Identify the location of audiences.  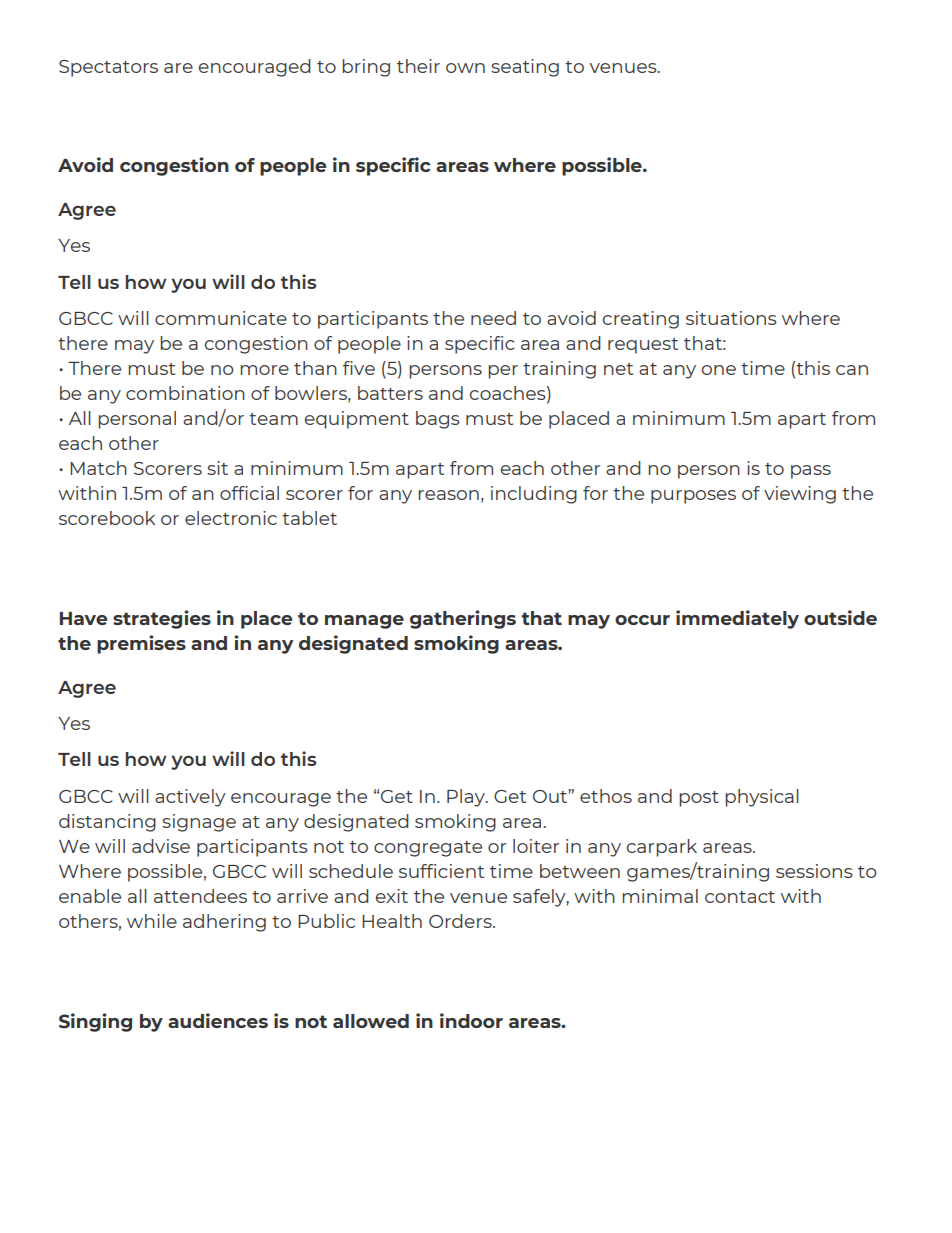
(218, 1020).
